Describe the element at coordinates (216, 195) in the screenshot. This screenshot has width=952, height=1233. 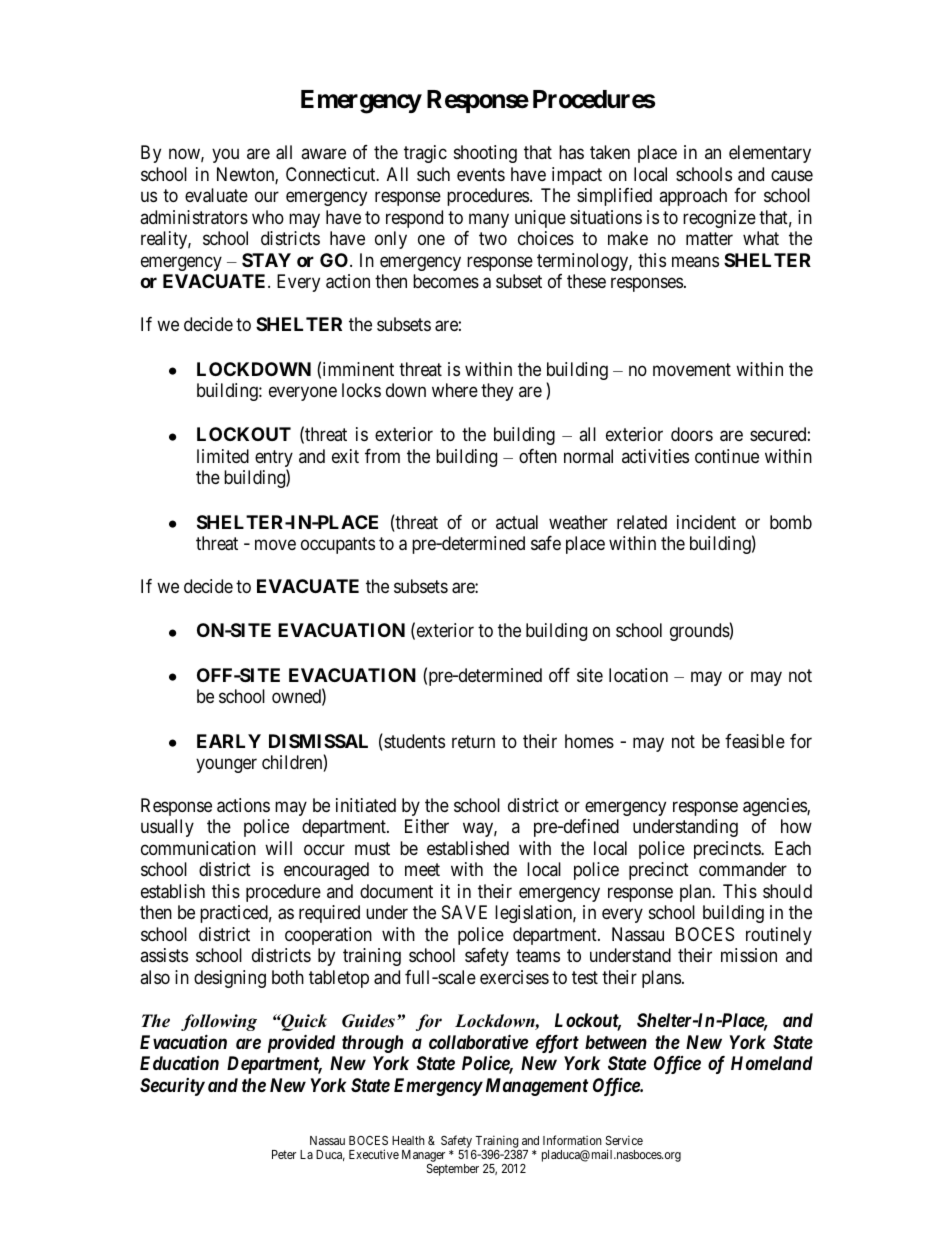
I see `evaluate` at that location.
